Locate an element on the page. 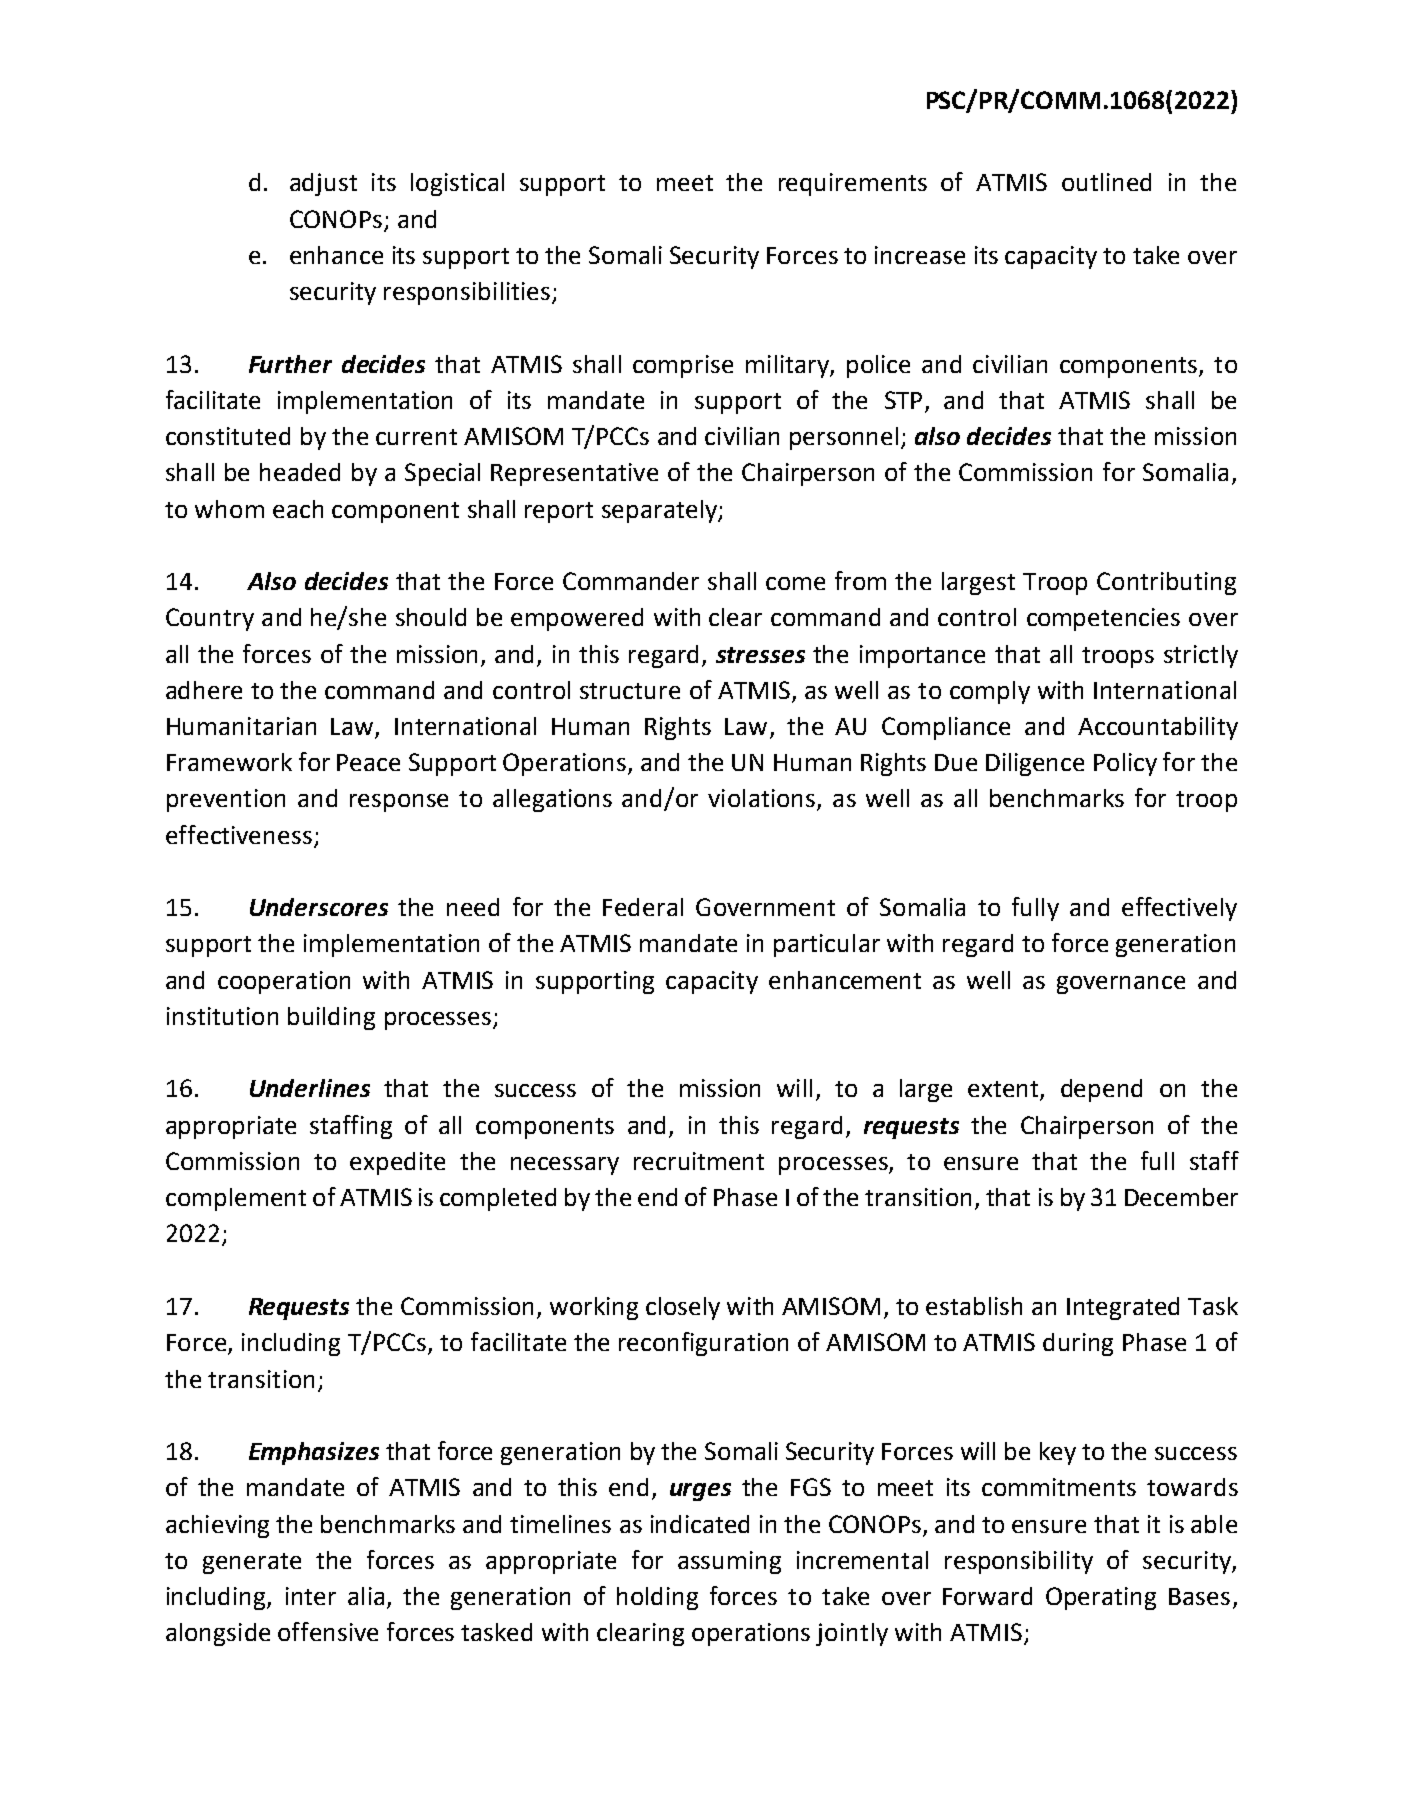 This page has width=1403, height=1816. adjust is located at coordinates (323, 184).
